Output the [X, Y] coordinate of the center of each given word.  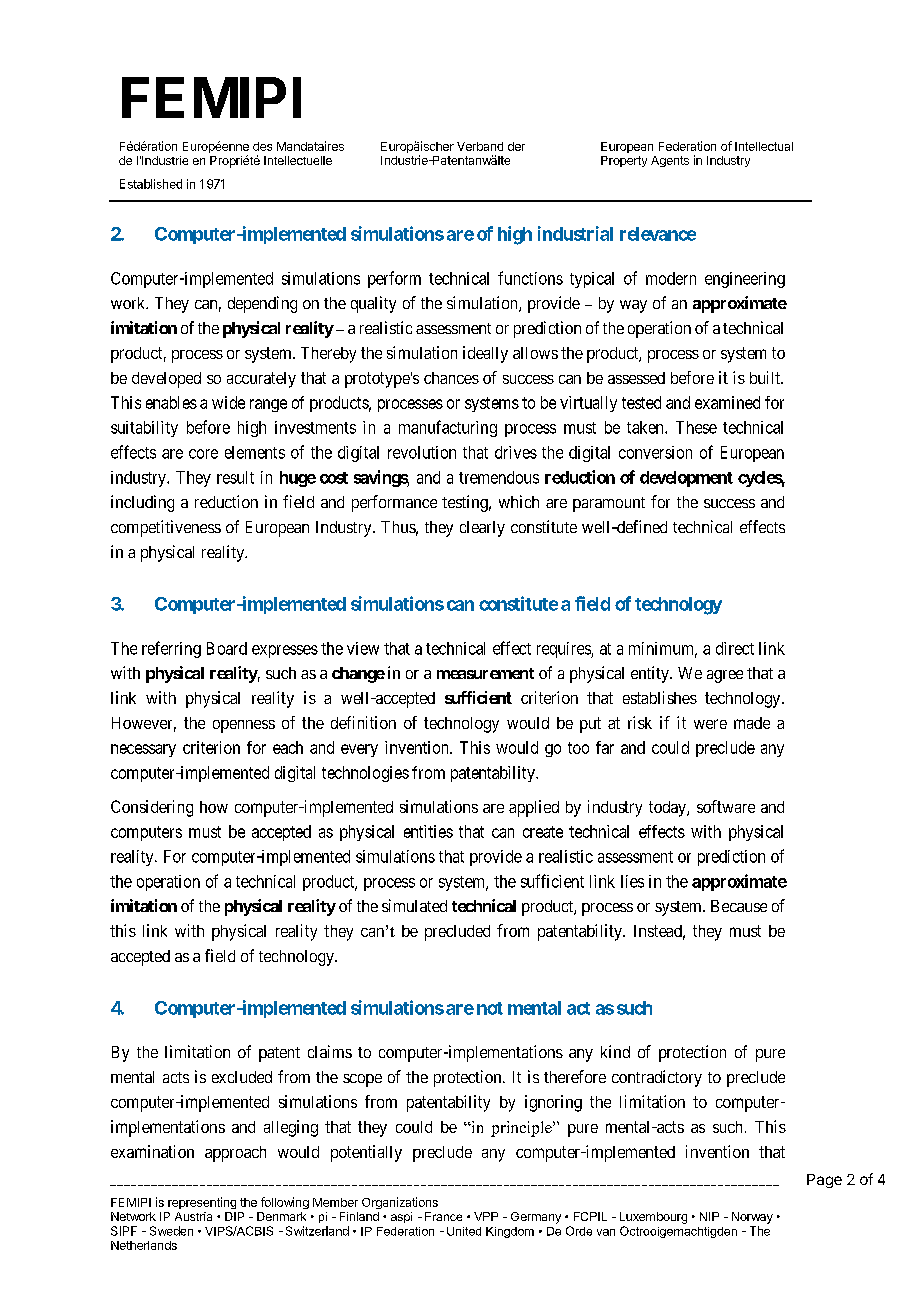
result [235, 477]
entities [428, 831]
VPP [486, 1216]
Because [739, 906]
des [262, 146]
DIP [234, 1216]
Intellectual [764, 146]
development [686, 479]
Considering [152, 808]
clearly [482, 529]
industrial [575, 233]
